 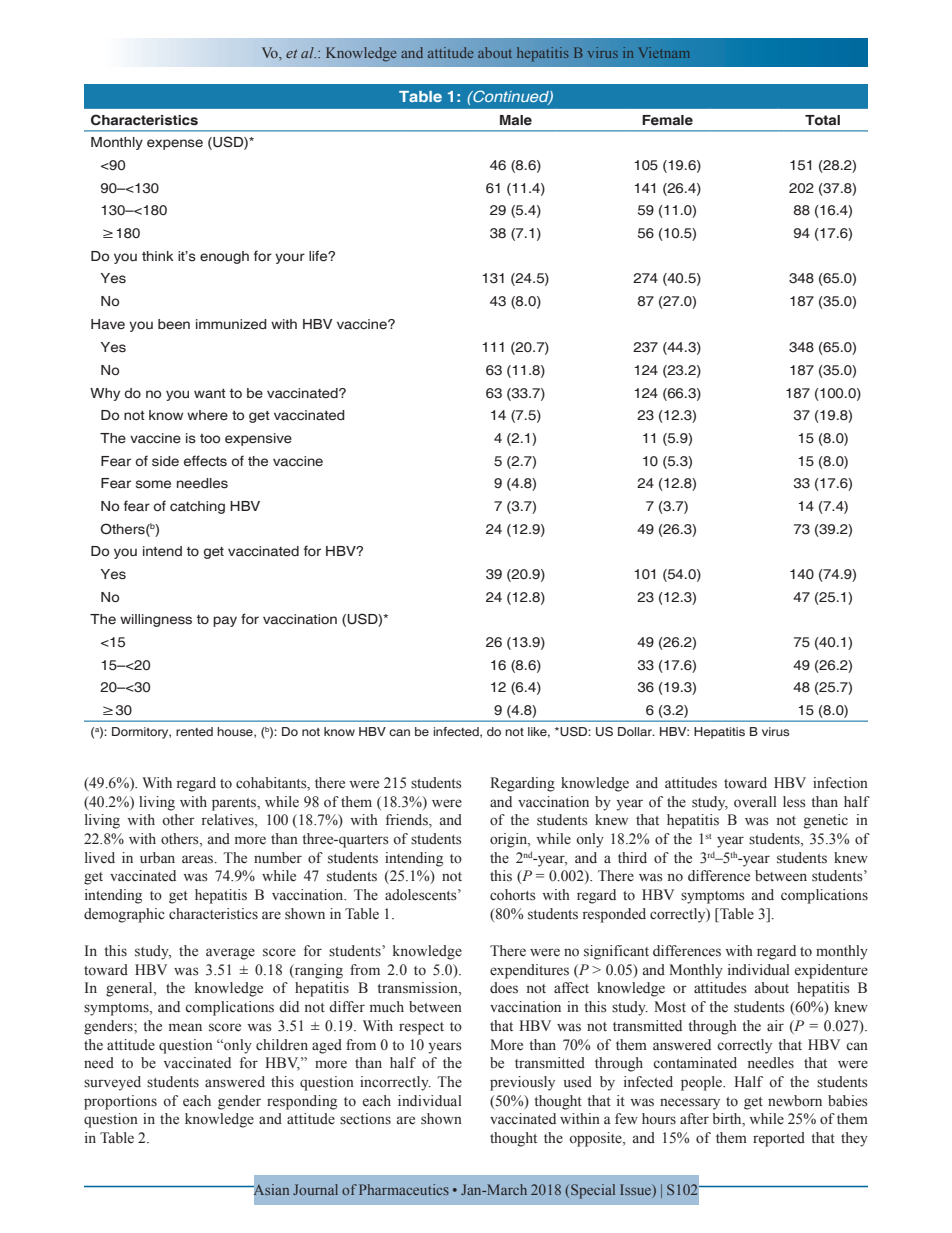 What do you see at coordinates (779, 1139) in the screenshot?
I see `reported` at bounding box center [779, 1139].
